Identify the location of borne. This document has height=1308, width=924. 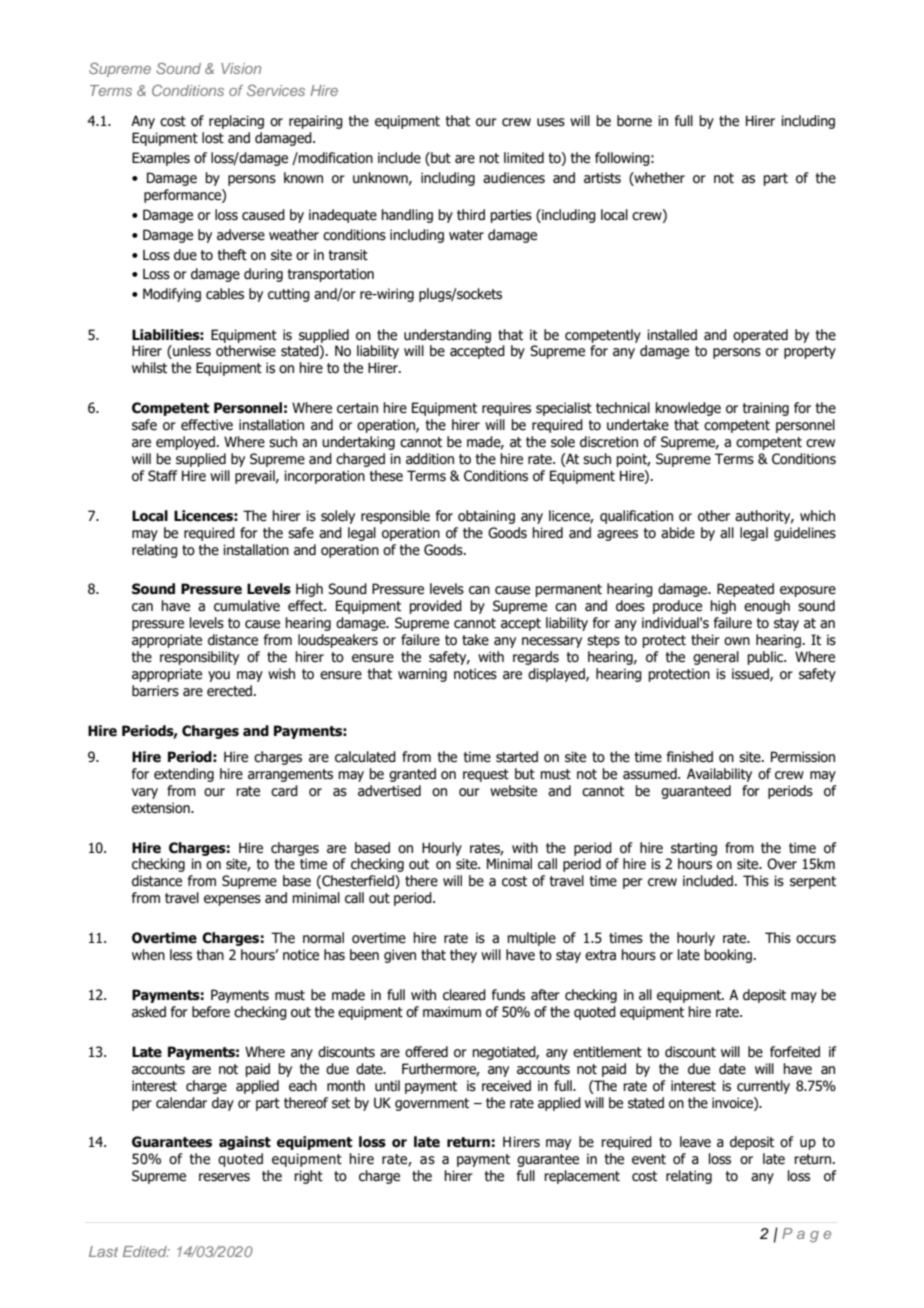
(634, 121).
